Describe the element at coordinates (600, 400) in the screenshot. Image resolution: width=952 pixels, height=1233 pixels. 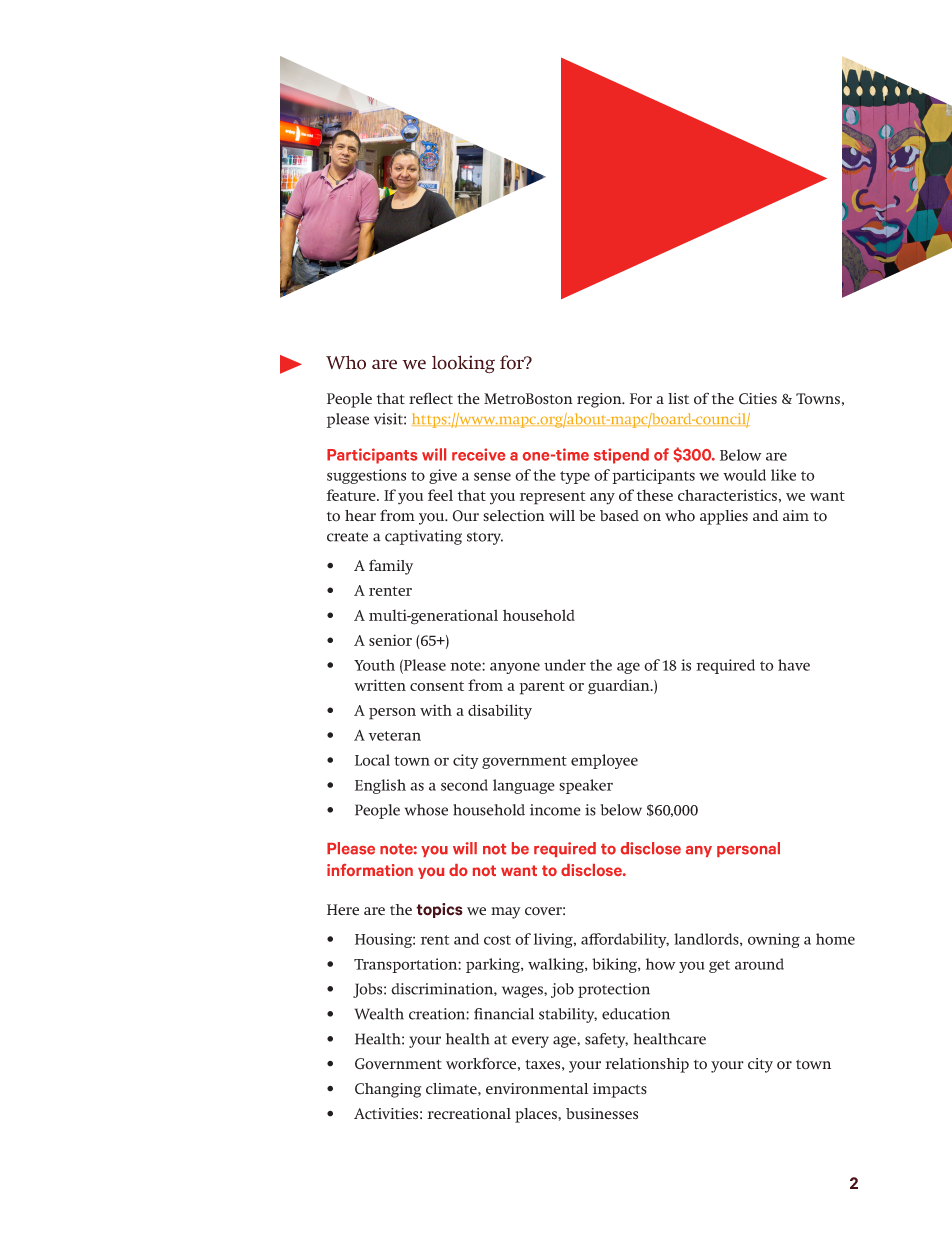
I see `region` at that location.
